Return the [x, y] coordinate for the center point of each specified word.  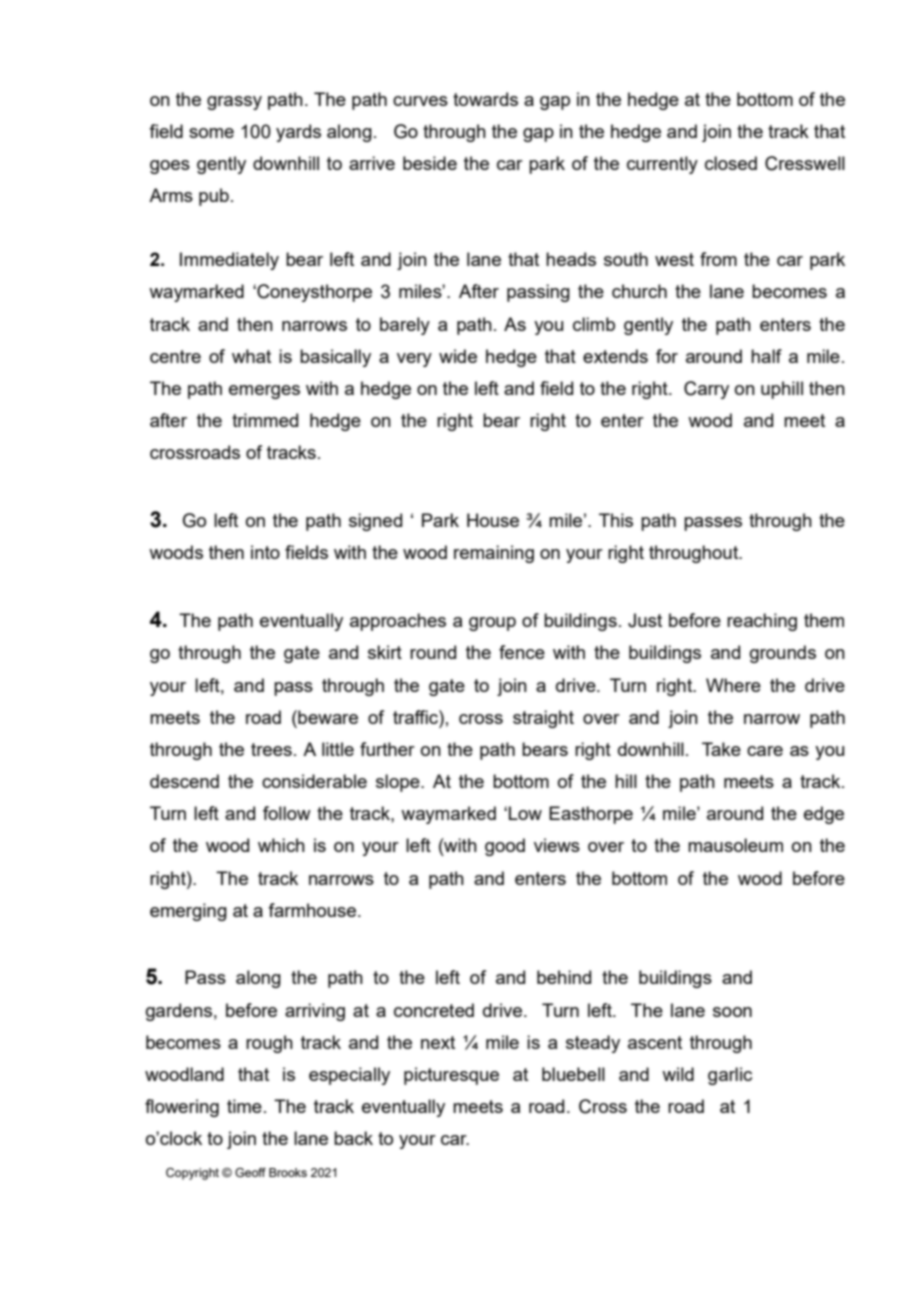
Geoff [250, 1172]
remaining [494, 554]
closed [731, 163]
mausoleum [735, 845]
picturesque [451, 1076]
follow [287, 813]
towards [485, 99]
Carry [706, 390]
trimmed [265, 420]
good [505, 847]
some [211, 133]
